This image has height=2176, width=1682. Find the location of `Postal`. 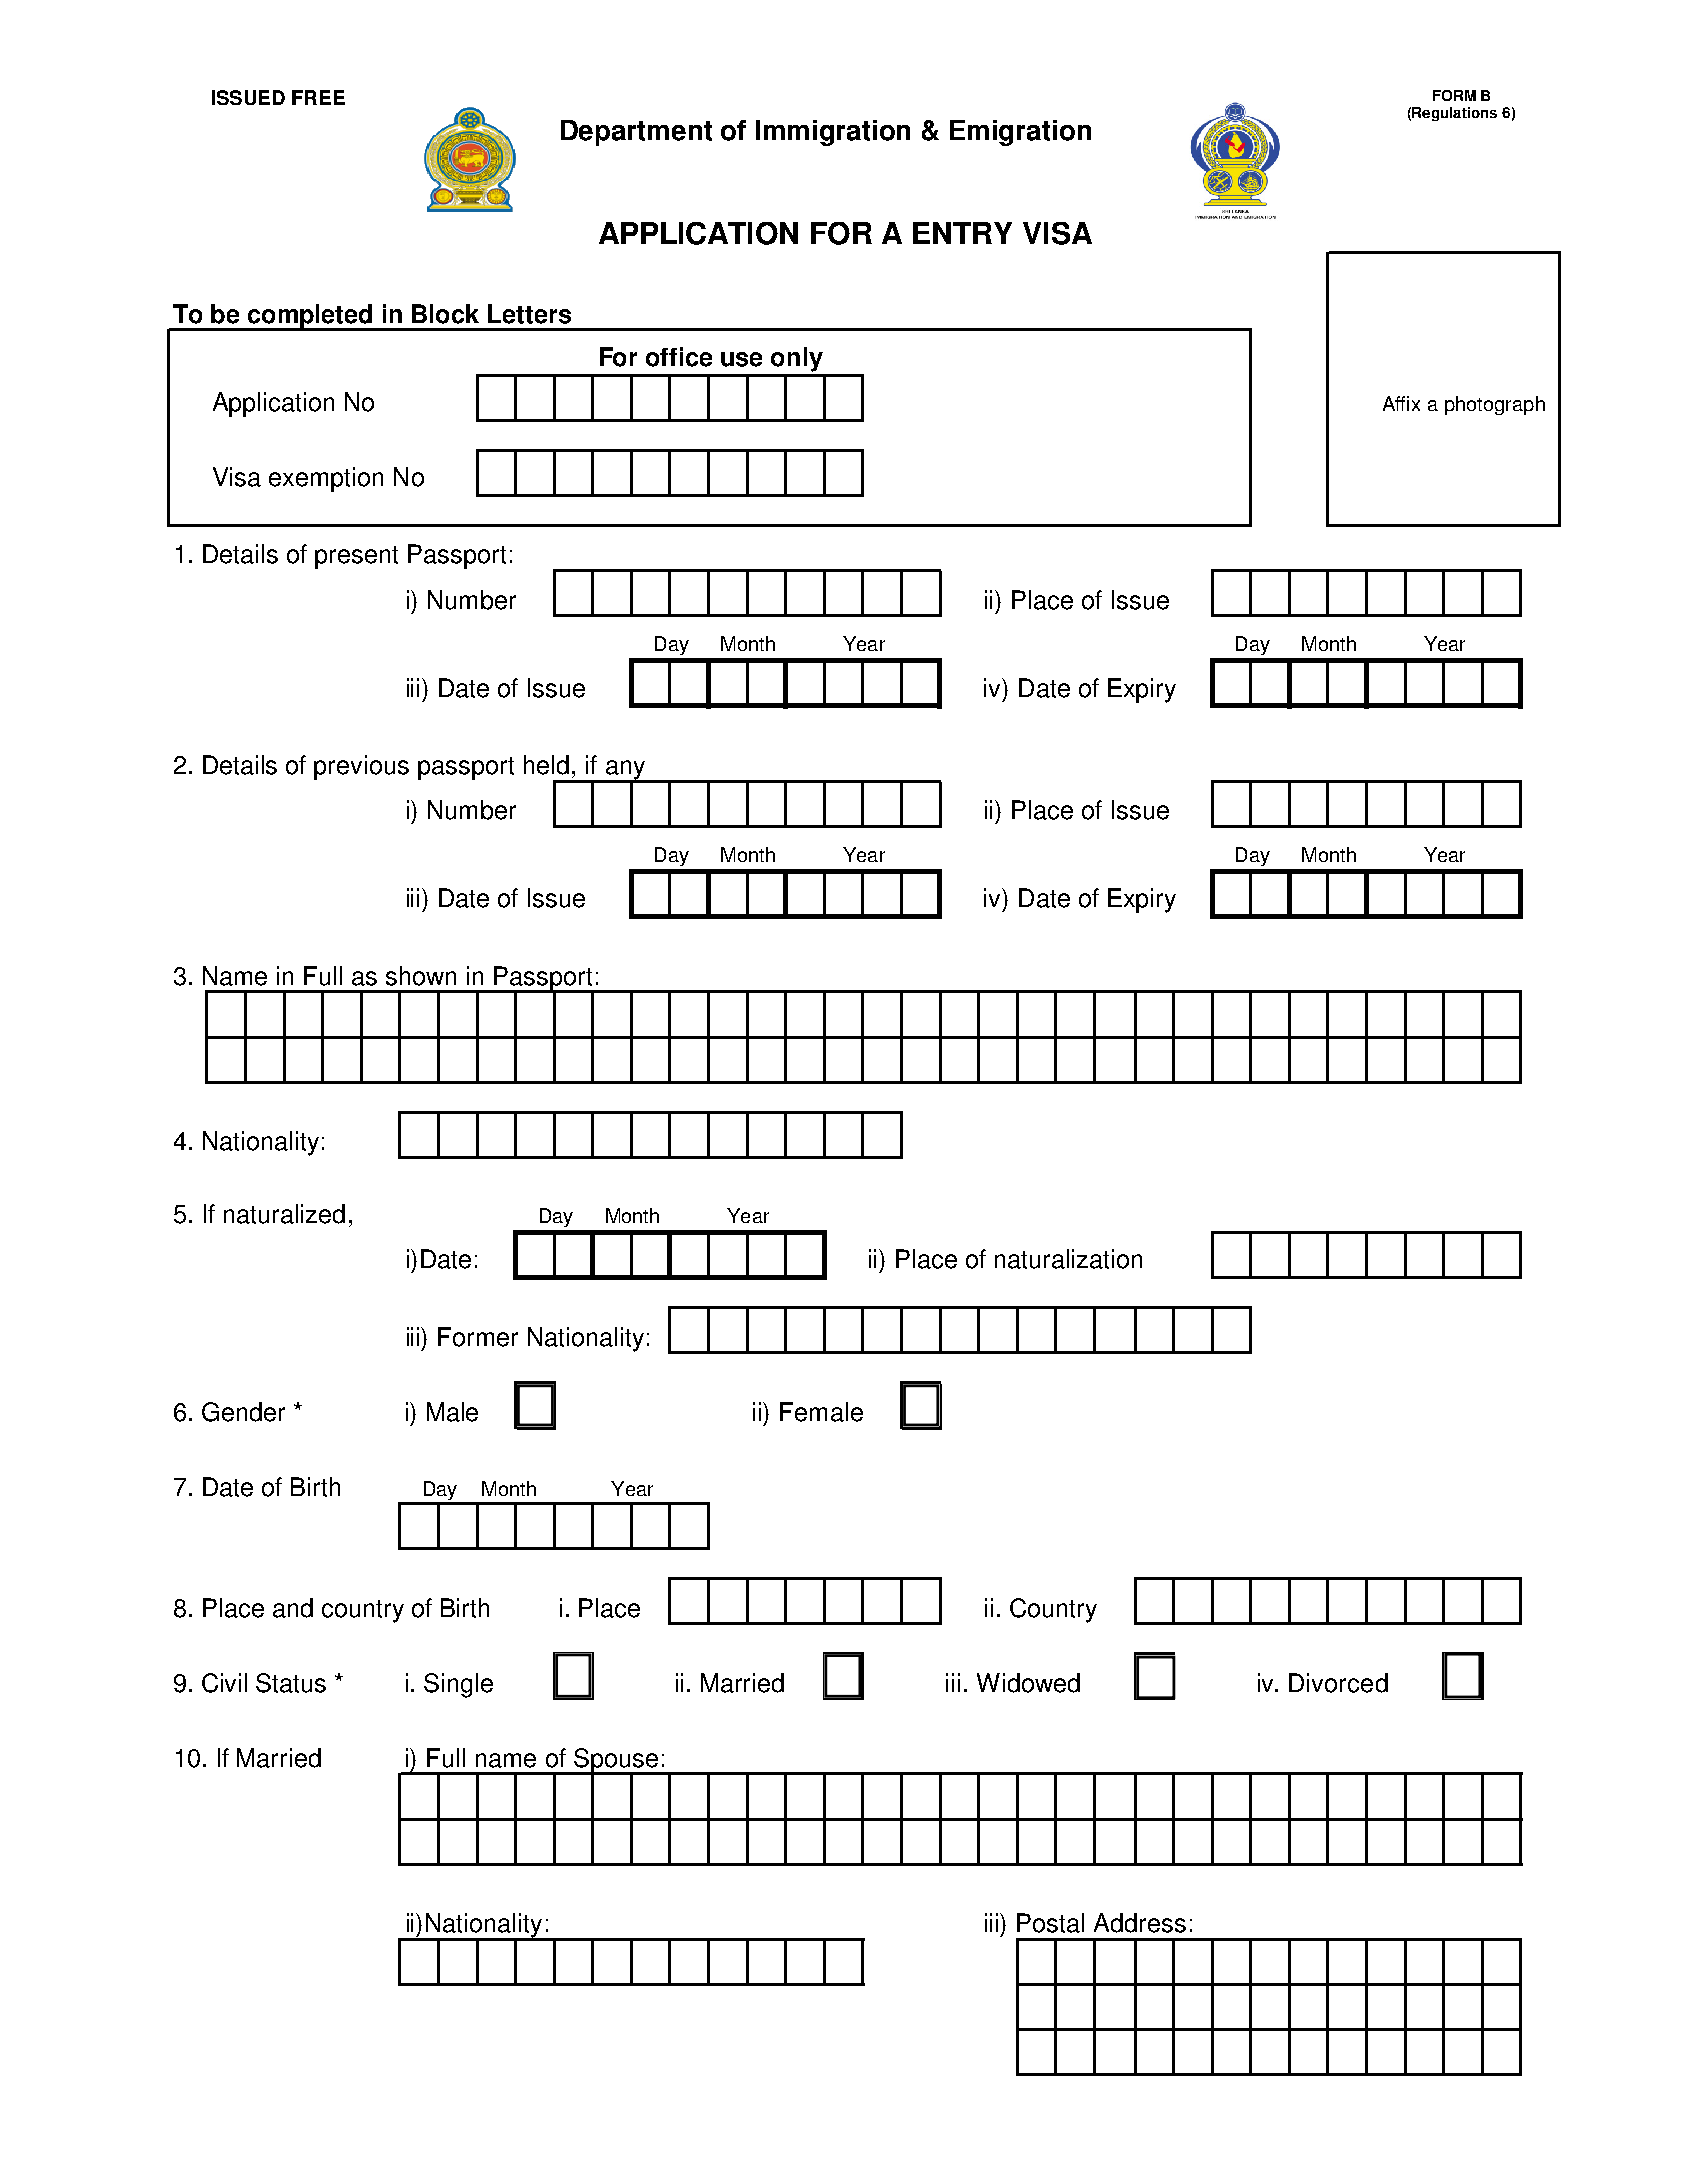

Postal is located at coordinates (1050, 1923).
